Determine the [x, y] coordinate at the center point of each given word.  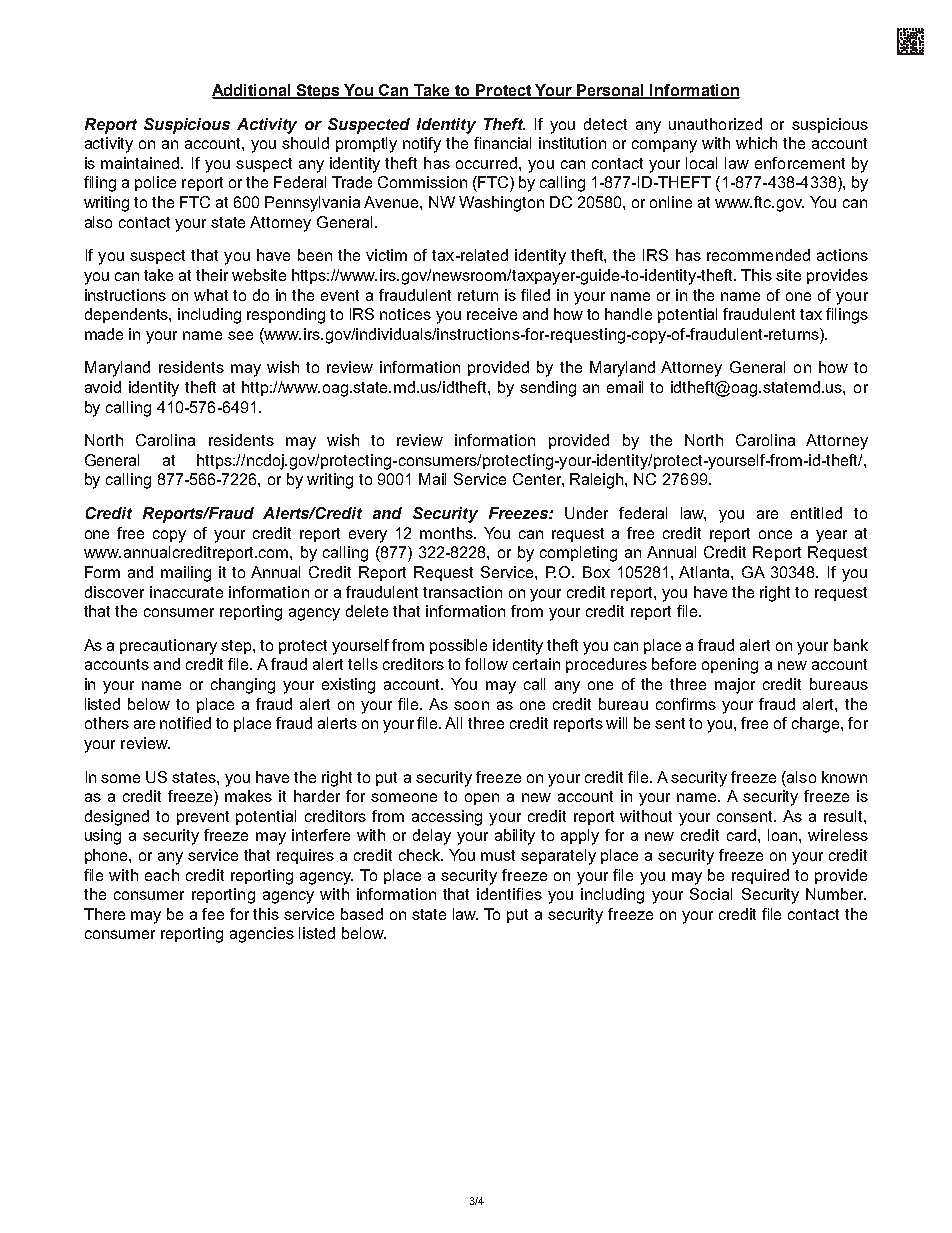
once [775, 534]
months [447, 533]
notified [185, 723]
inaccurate [186, 592]
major [735, 686]
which [756, 143]
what [211, 295]
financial [502, 143]
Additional [252, 91]
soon [471, 705]
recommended [758, 255]
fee [213, 914]
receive [492, 314]
